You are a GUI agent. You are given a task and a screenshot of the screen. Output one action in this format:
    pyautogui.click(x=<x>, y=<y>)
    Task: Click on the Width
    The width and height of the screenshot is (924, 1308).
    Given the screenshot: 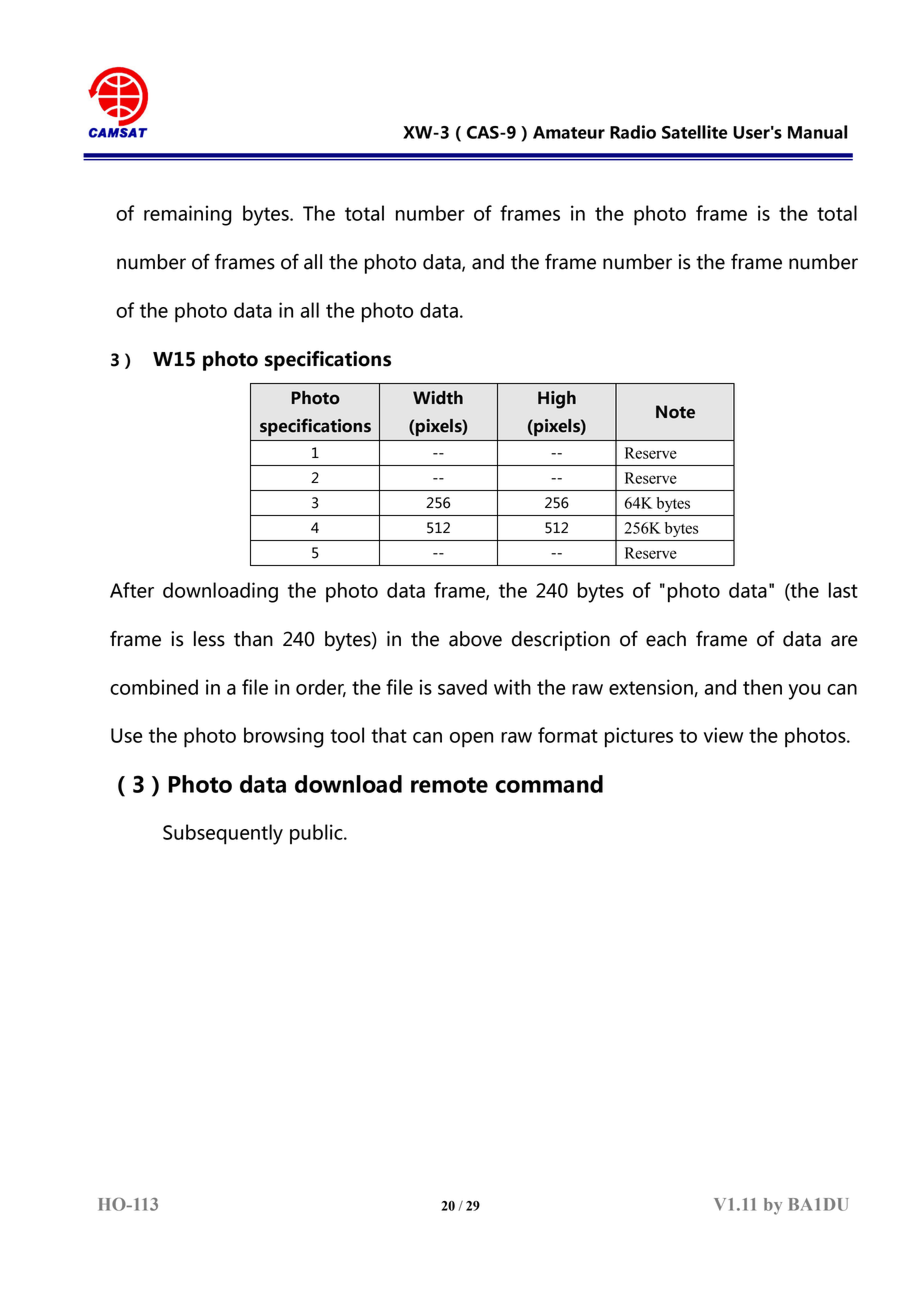 What is the action you would take?
    pyautogui.click(x=438, y=398)
